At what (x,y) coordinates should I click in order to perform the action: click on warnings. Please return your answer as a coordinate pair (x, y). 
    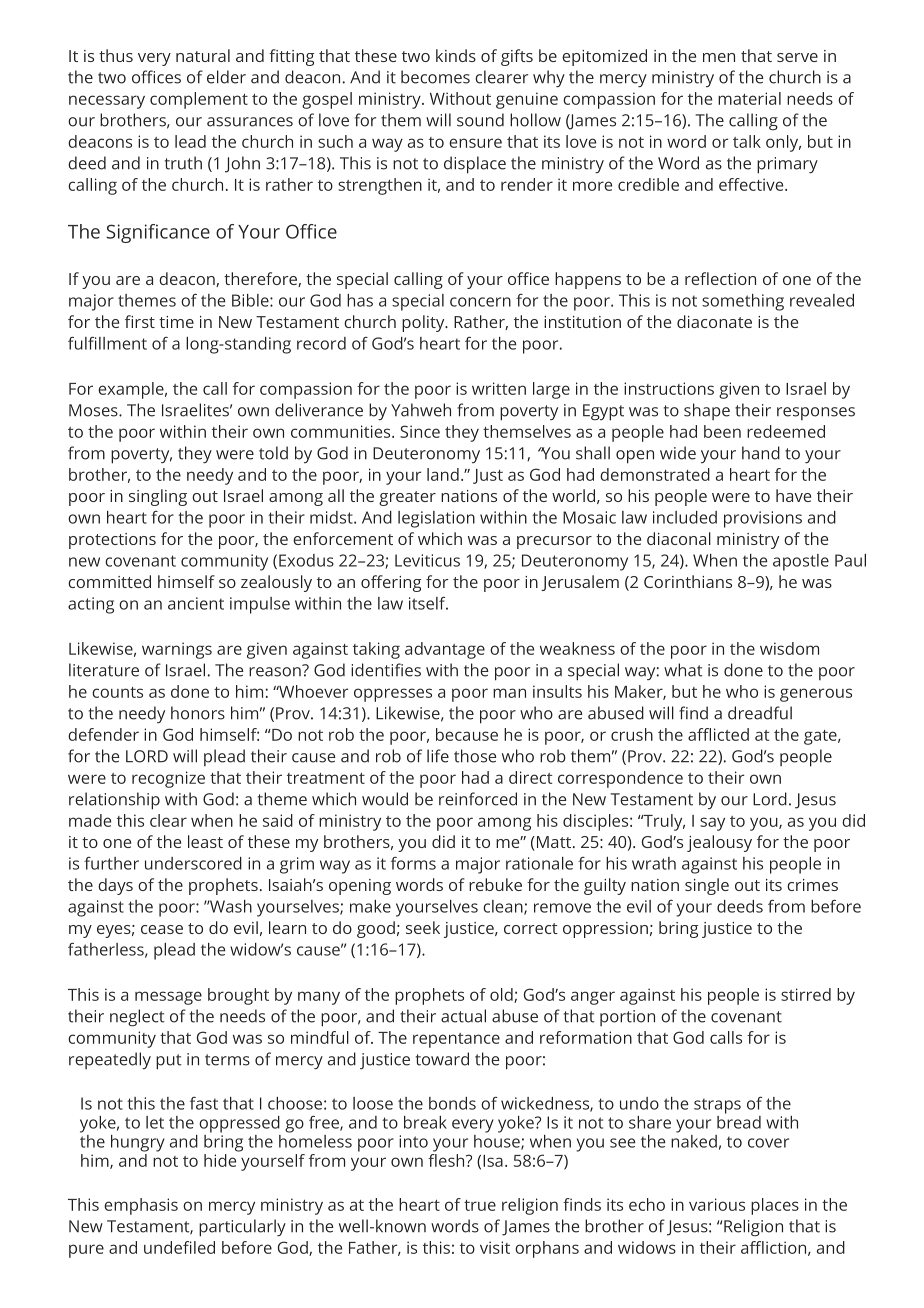
    Looking at the image, I should click on (177, 650).
